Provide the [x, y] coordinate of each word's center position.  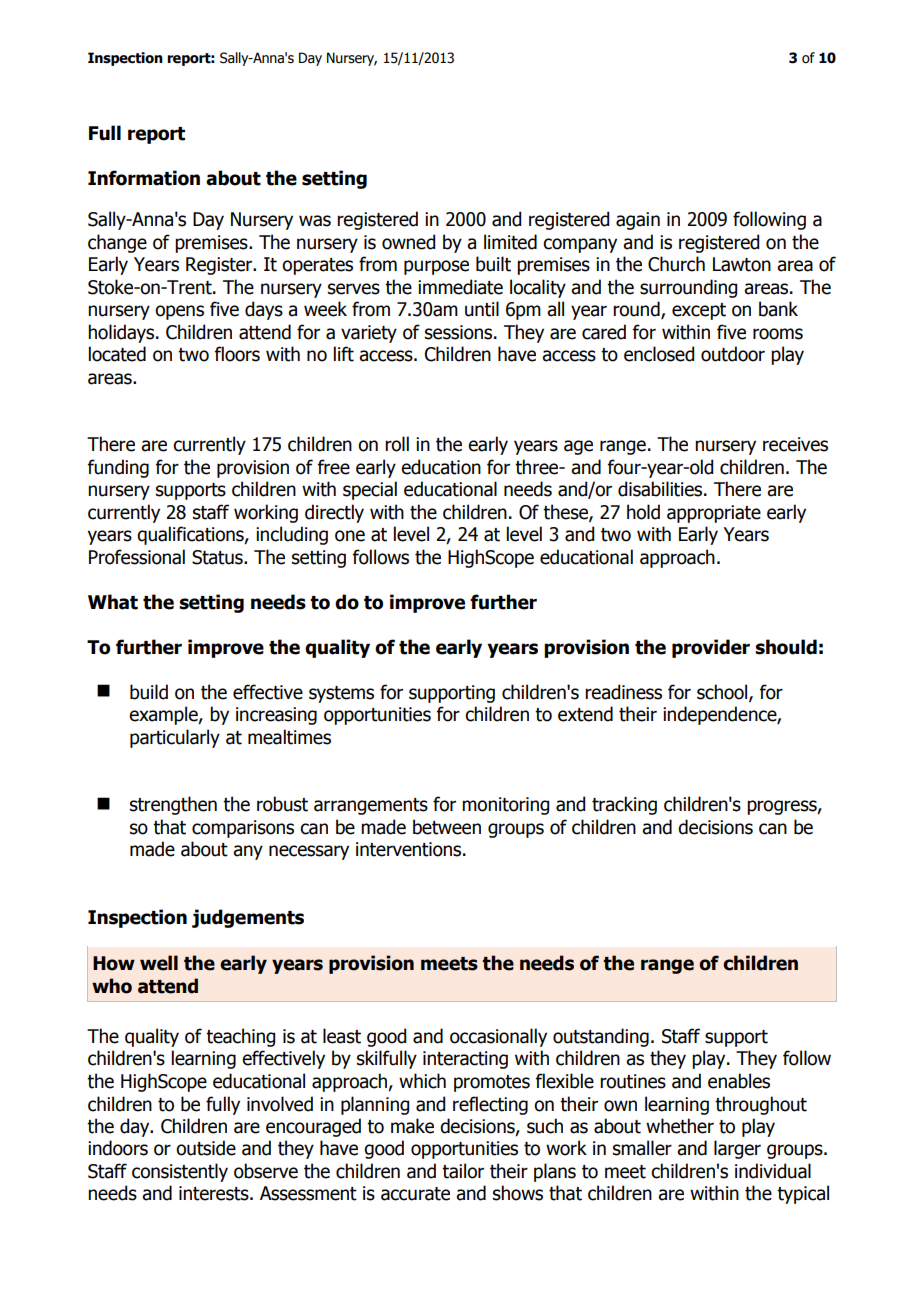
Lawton [742, 264]
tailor [463, 1171]
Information [144, 178]
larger [737, 1149]
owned [408, 242]
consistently [180, 1172]
